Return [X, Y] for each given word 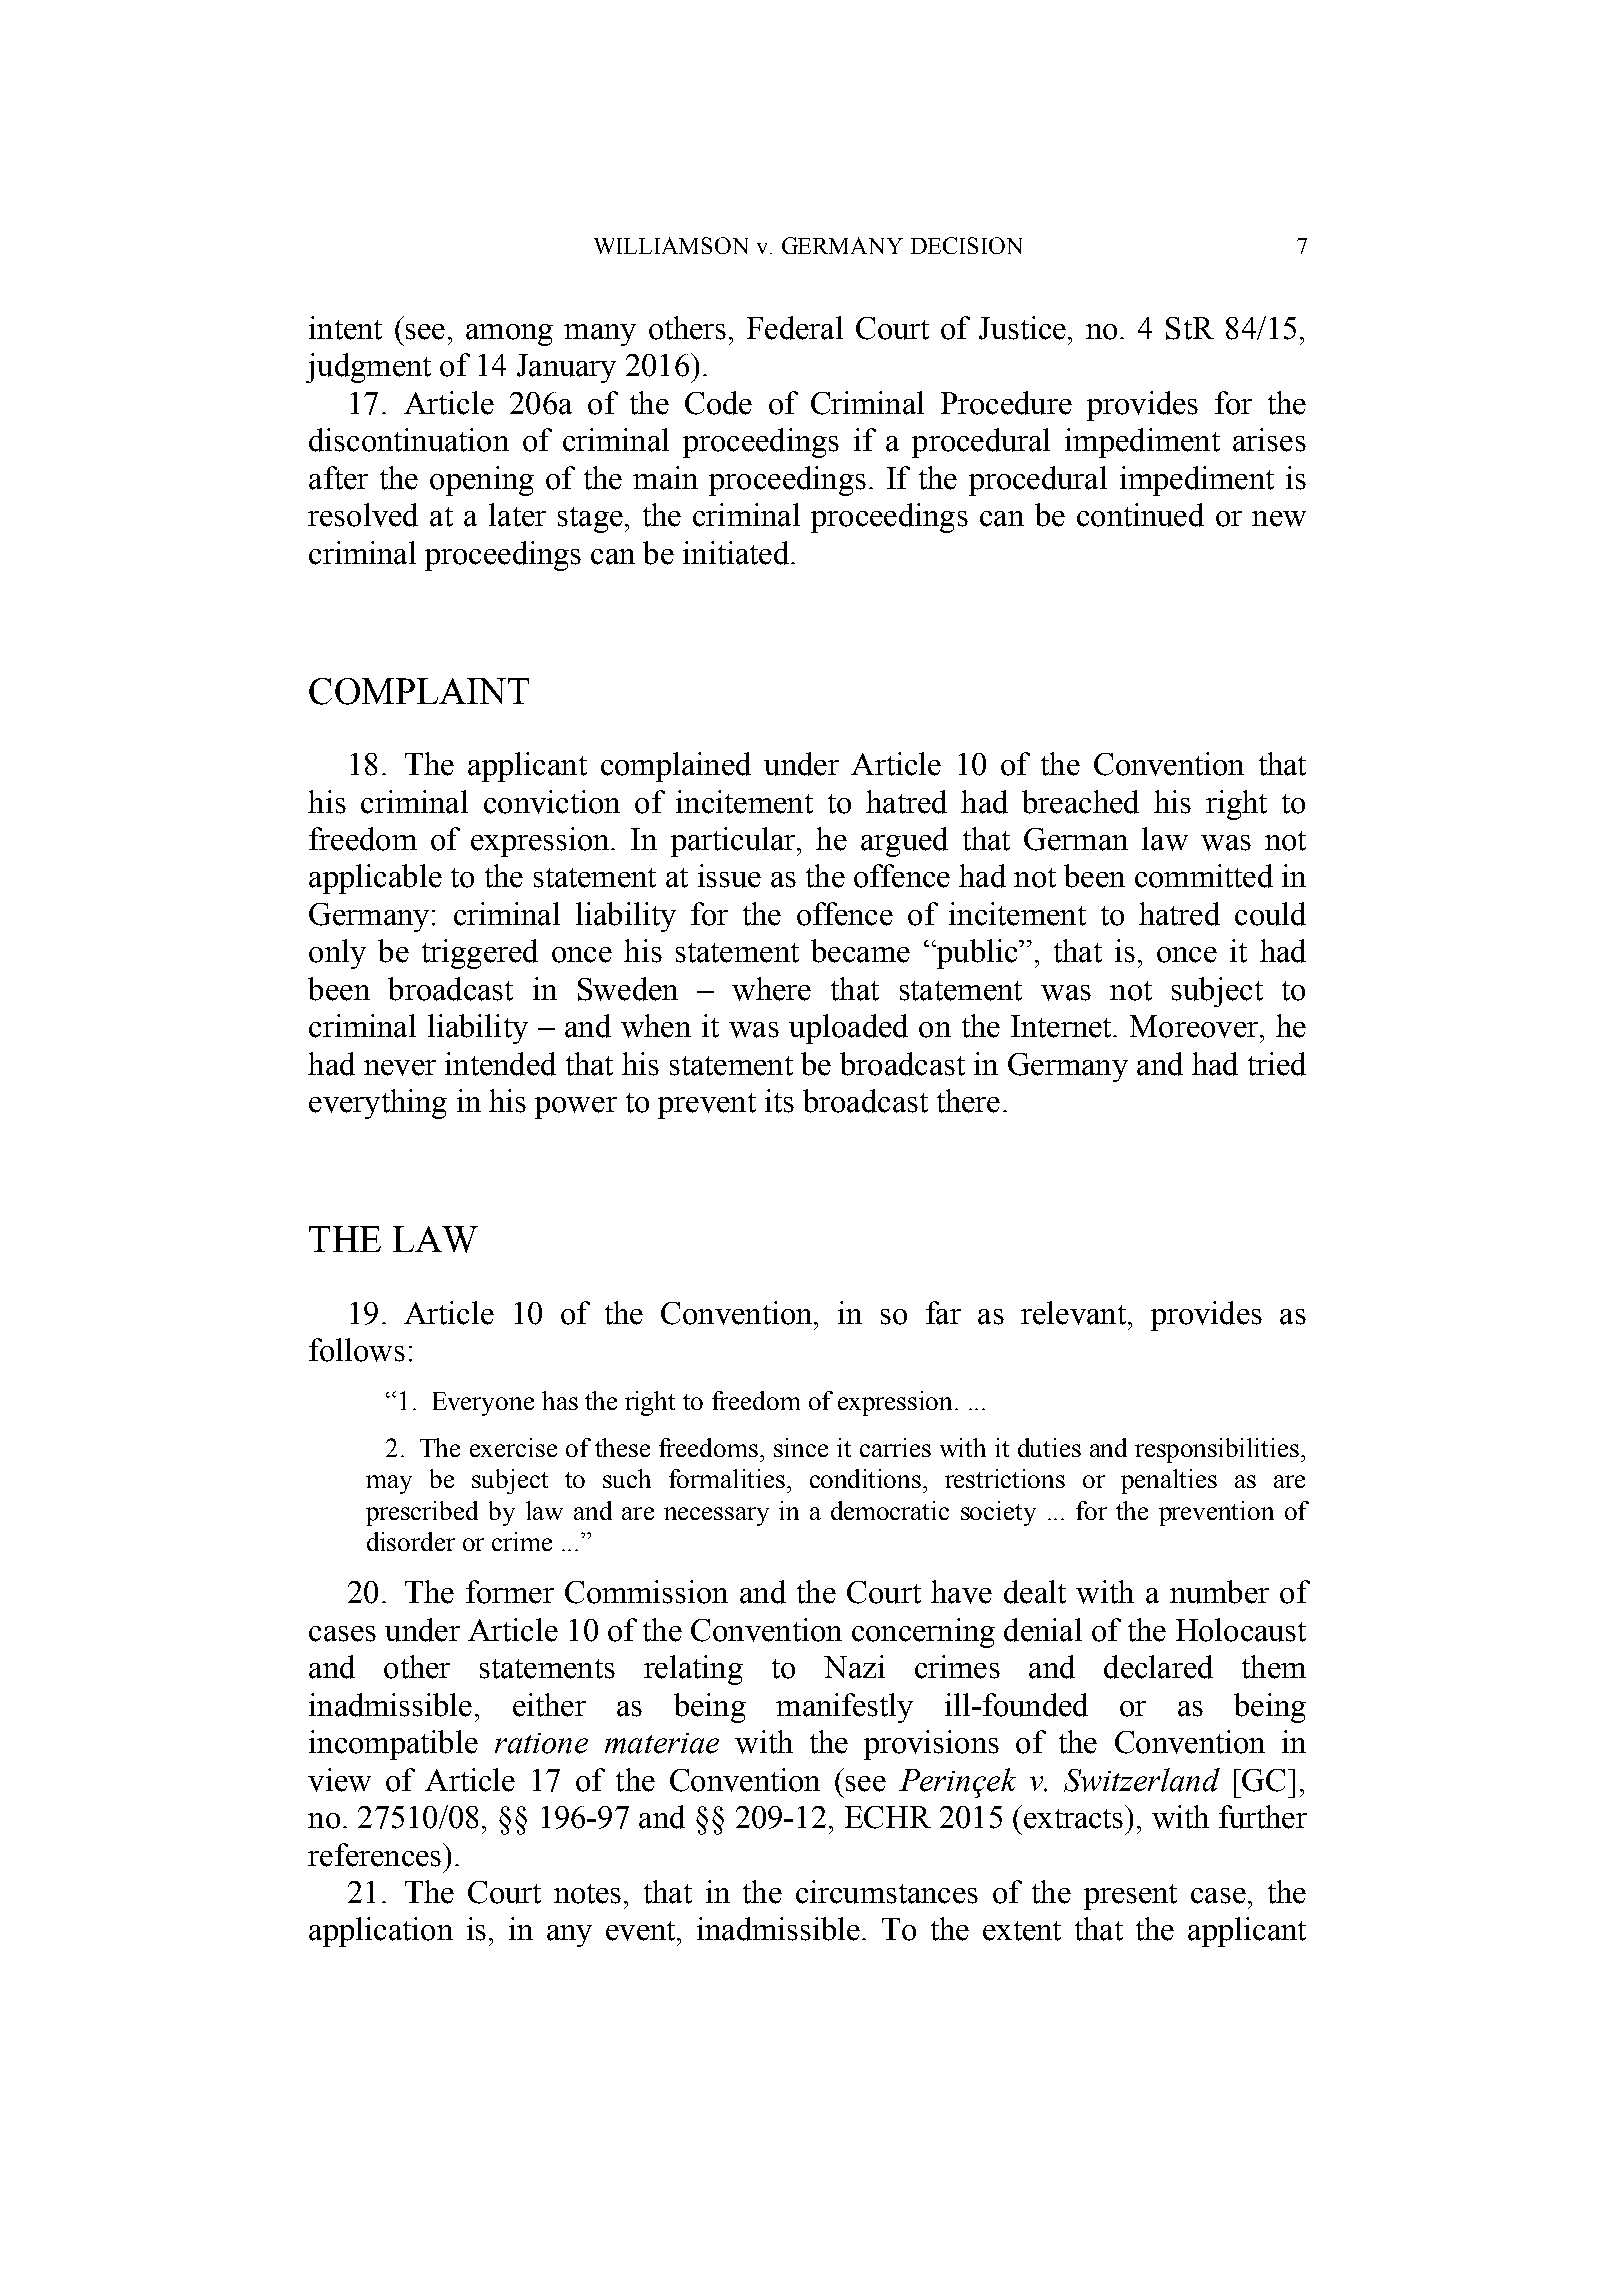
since [801, 1447]
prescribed [422, 1513]
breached [1080, 802]
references [374, 1855]
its [779, 1101]
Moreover [1194, 1026]
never [400, 1068]
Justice [1022, 328]
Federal [795, 328]
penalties [1169, 1481]
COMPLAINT [419, 691]
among [509, 335]
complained [676, 767]
